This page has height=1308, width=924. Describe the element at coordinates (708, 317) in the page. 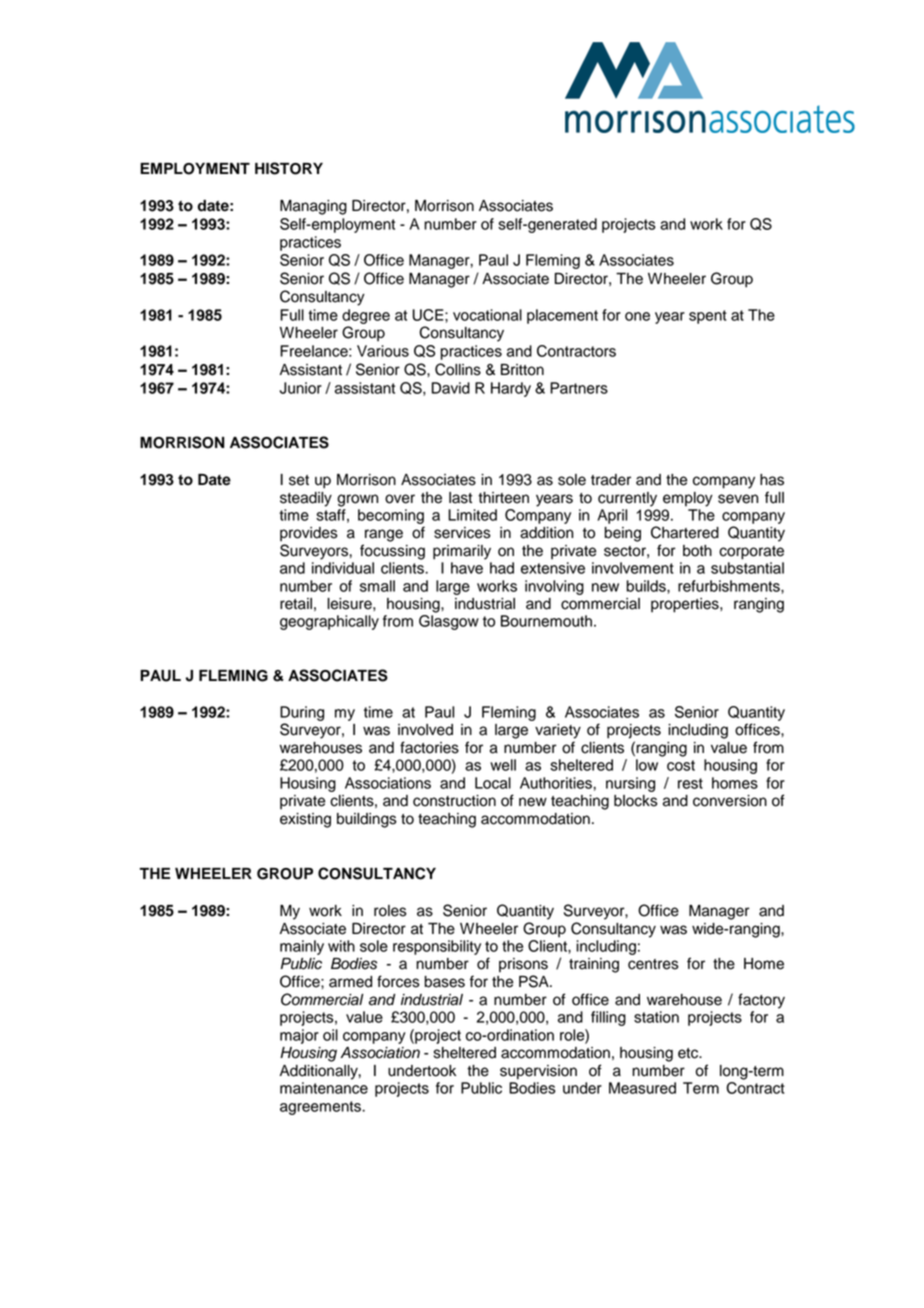

I see `spent` at that location.
